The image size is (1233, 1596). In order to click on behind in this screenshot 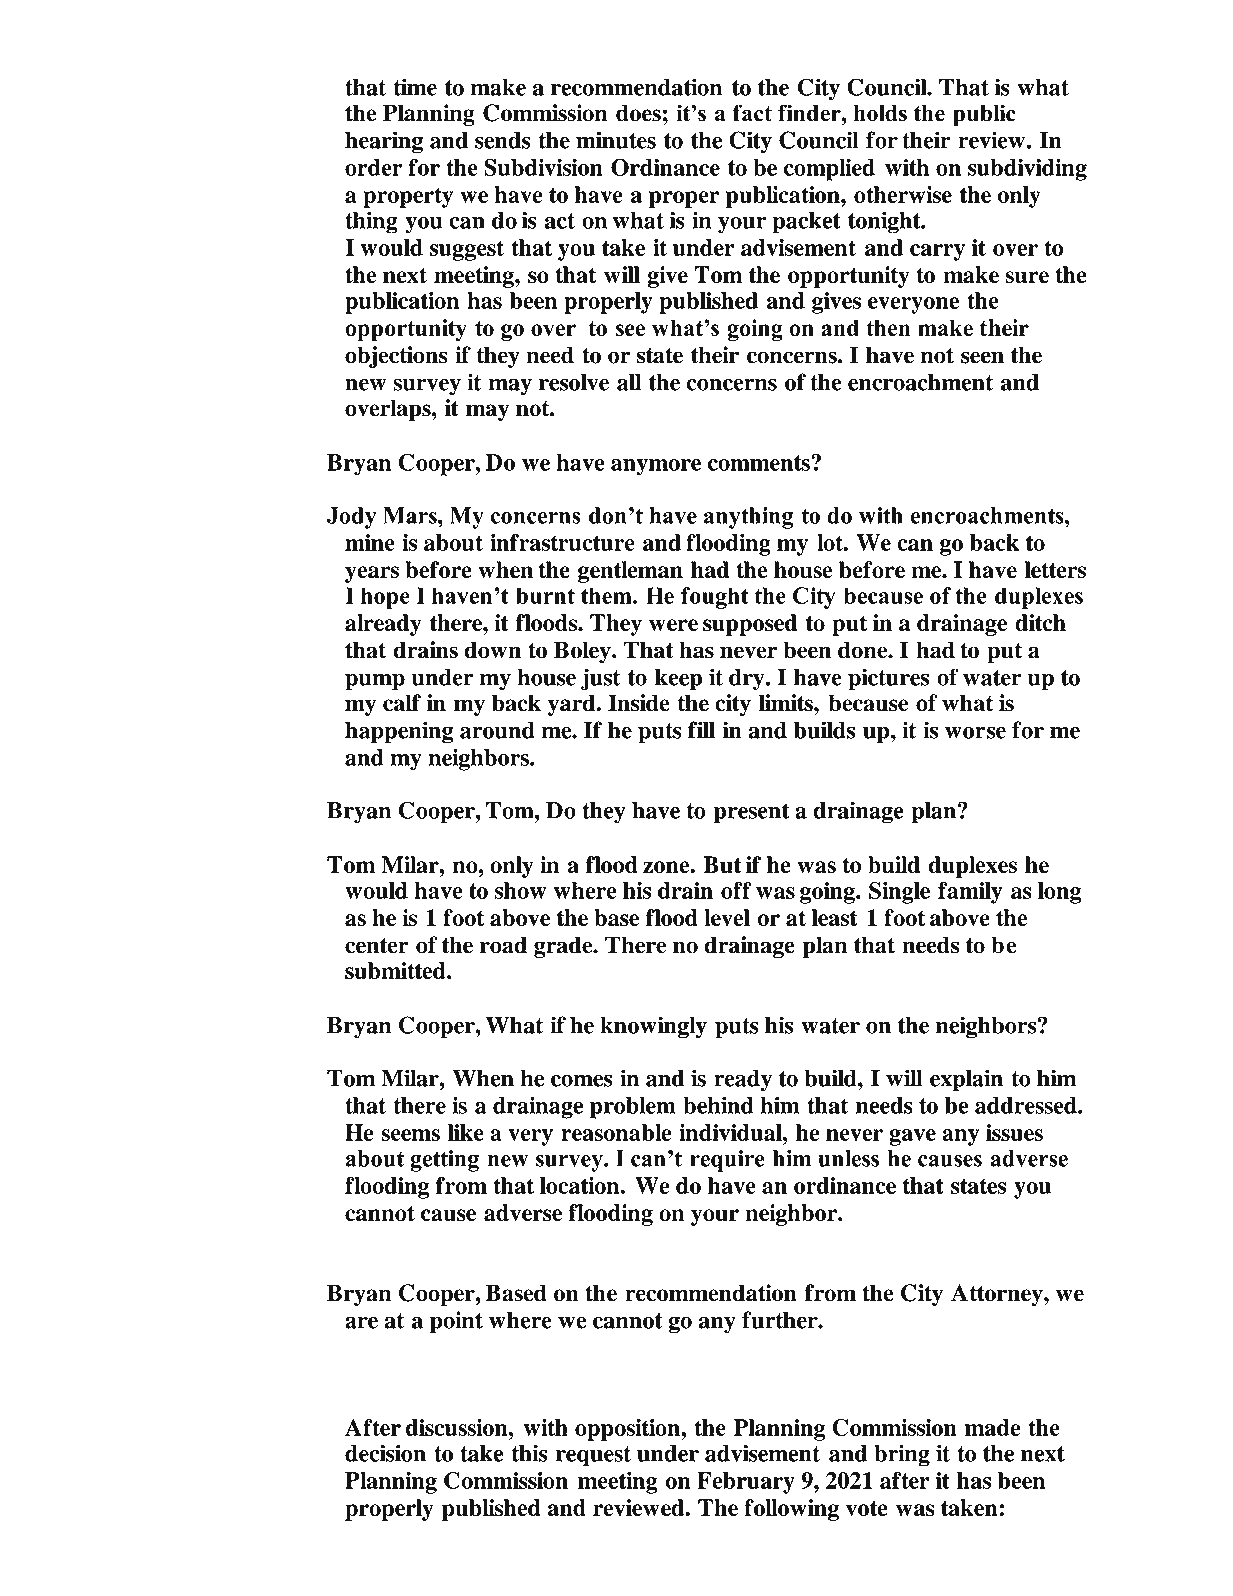, I will do `click(718, 1105)`.
